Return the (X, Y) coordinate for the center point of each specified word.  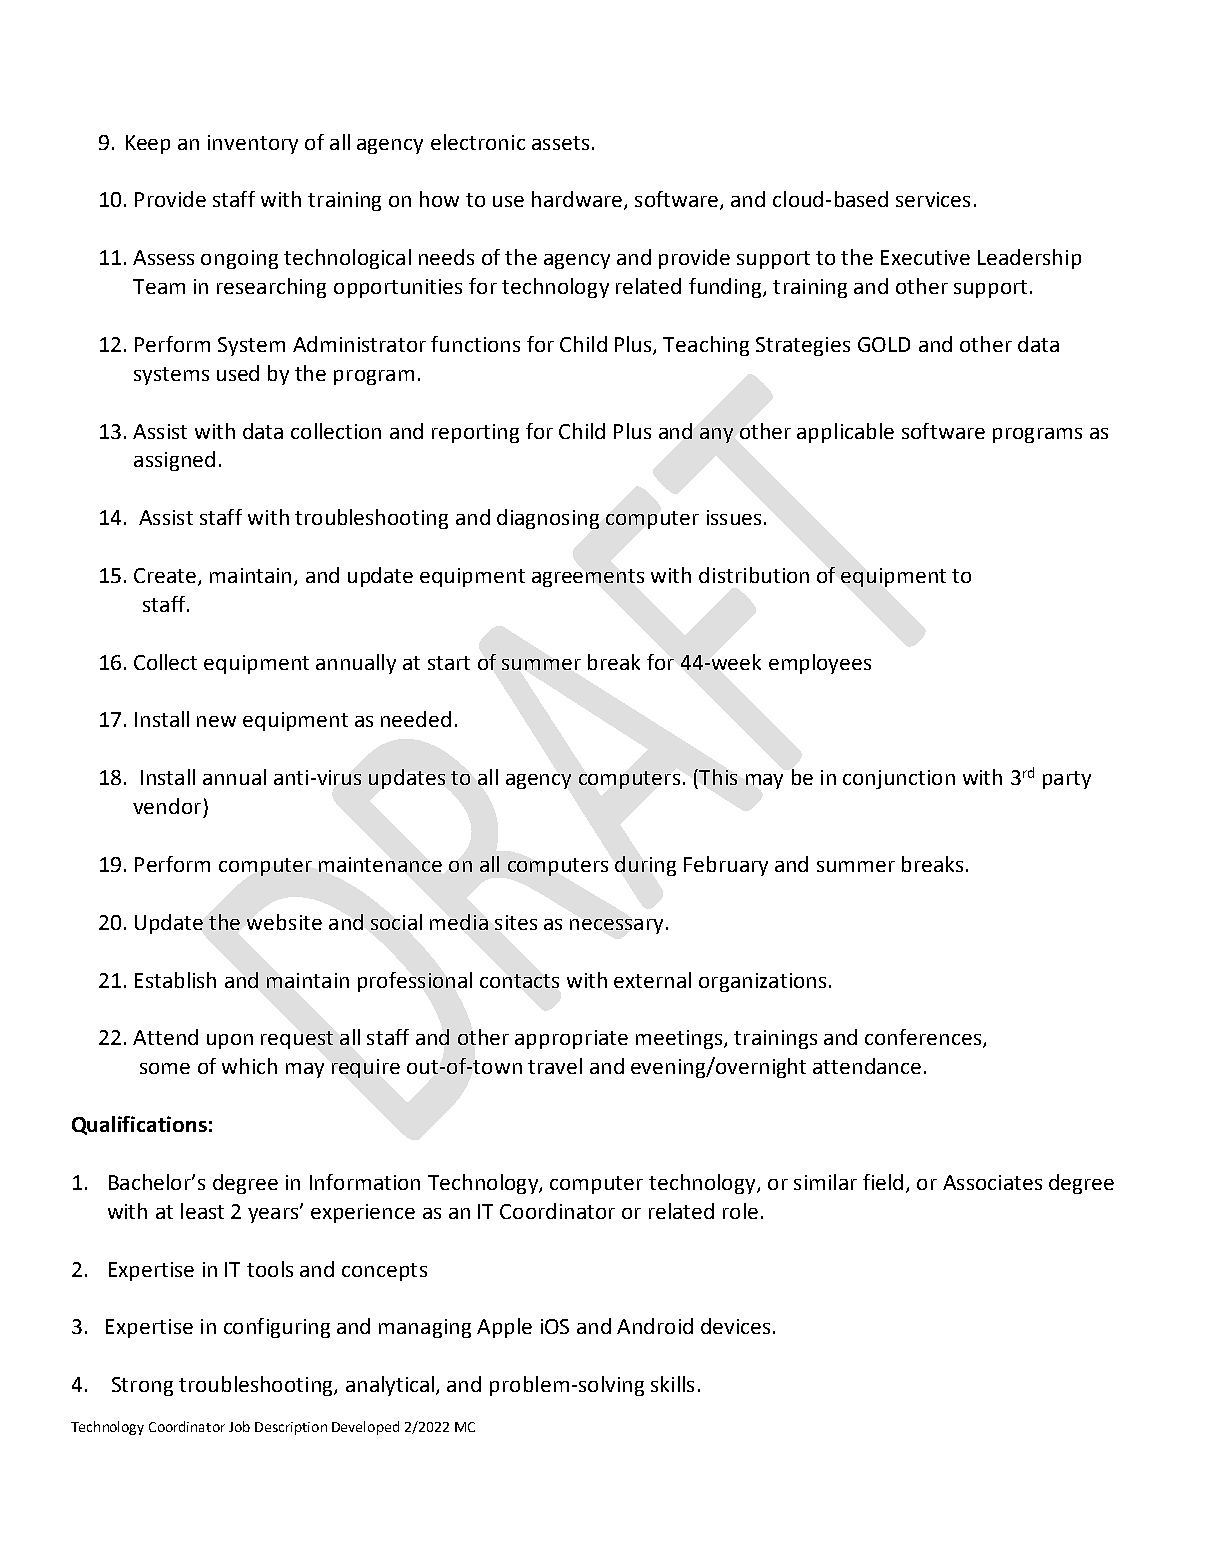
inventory (253, 144)
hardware (577, 199)
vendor (167, 806)
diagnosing (548, 519)
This (717, 777)
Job (239, 1426)
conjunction (899, 779)
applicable (845, 433)
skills (672, 1384)
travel (555, 1066)
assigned (174, 461)
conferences (924, 1038)
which (249, 1066)
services (933, 199)
